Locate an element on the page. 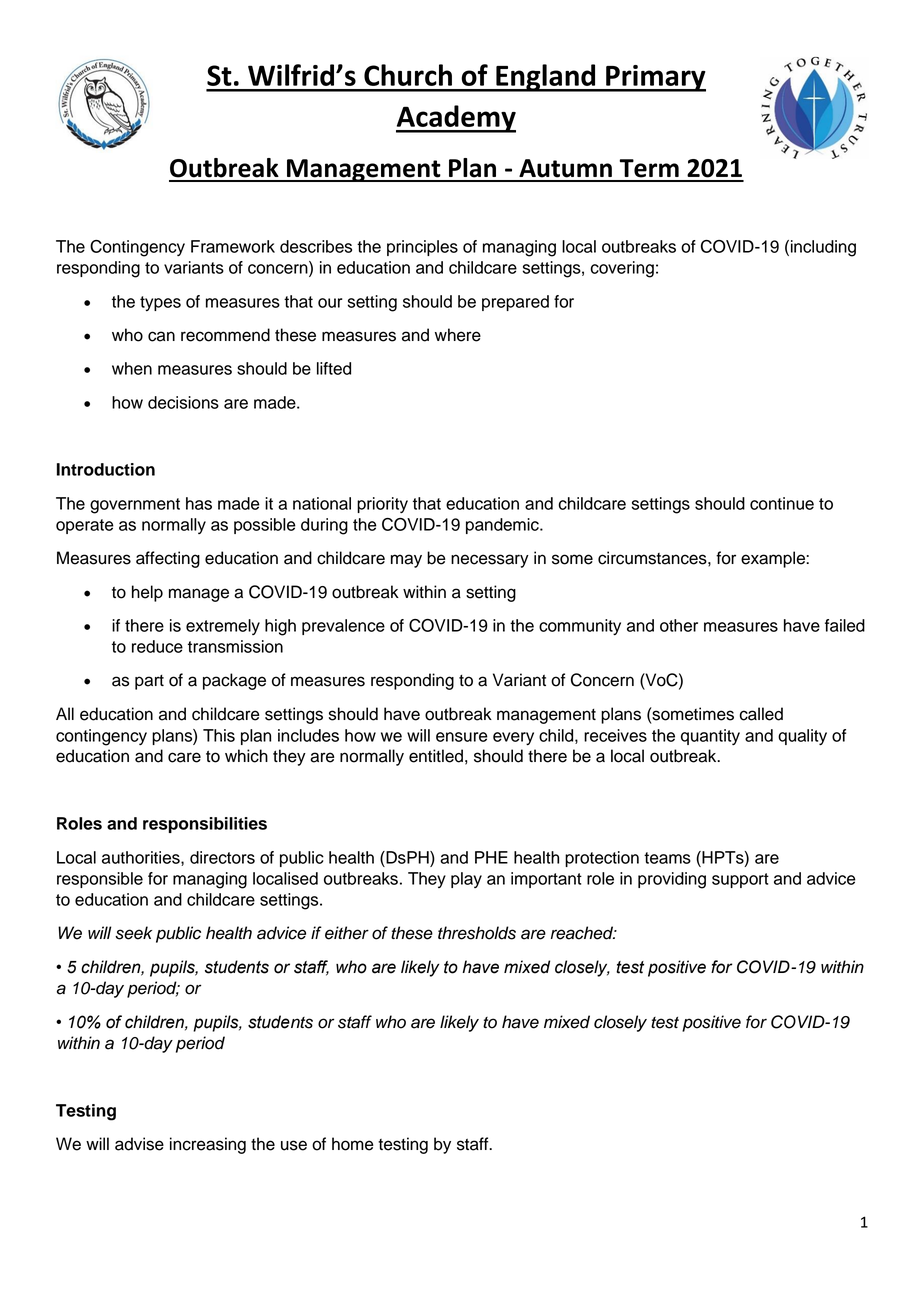 This page has height=1308, width=924. called is located at coordinates (761, 714).
